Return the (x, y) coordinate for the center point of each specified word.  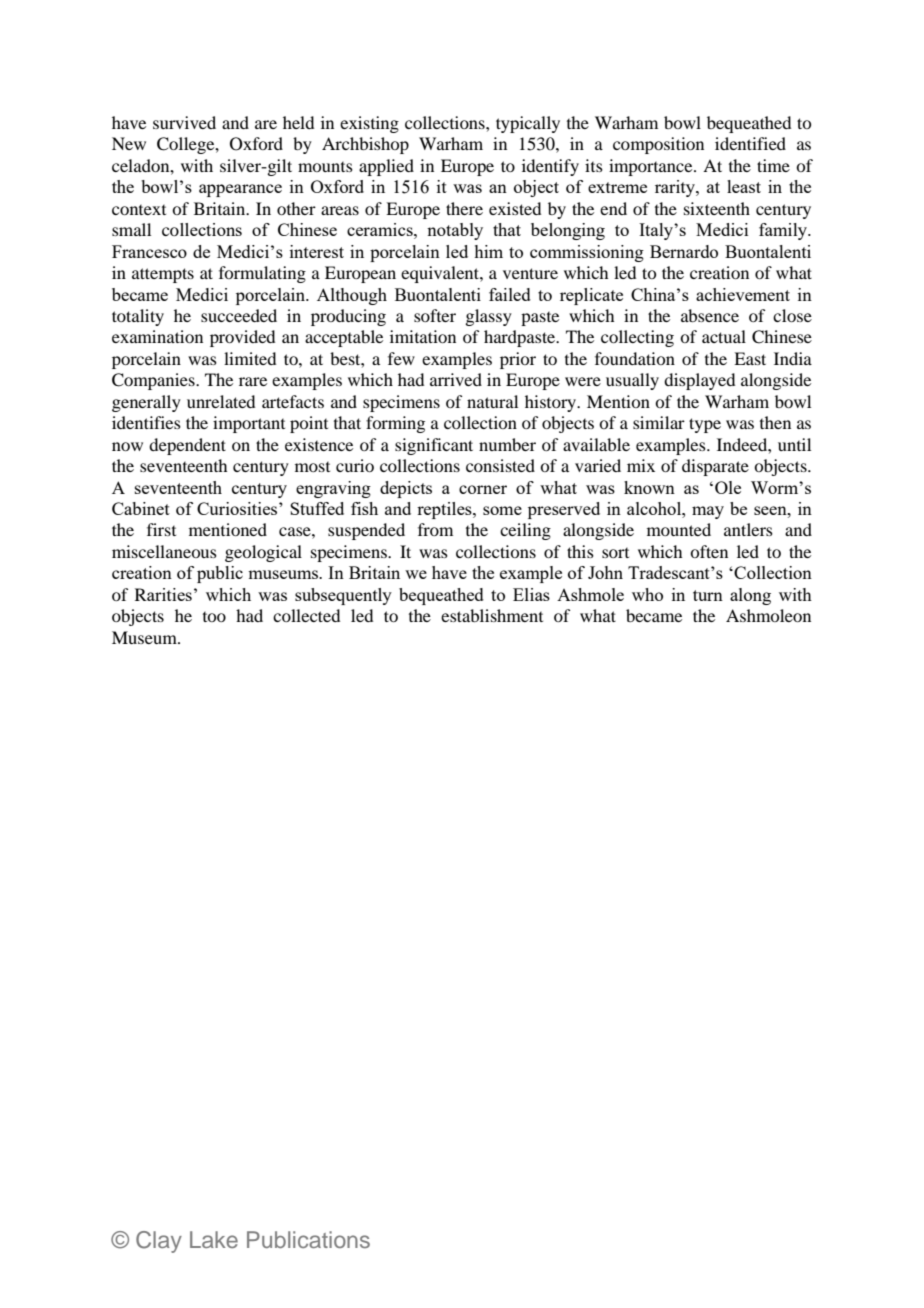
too (214, 617)
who (647, 594)
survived (184, 122)
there (464, 208)
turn (708, 595)
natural (492, 401)
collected (306, 615)
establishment (492, 615)
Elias (531, 594)
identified (750, 143)
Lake (214, 1239)
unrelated (221, 401)
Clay (159, 1242)
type (705, 425)
